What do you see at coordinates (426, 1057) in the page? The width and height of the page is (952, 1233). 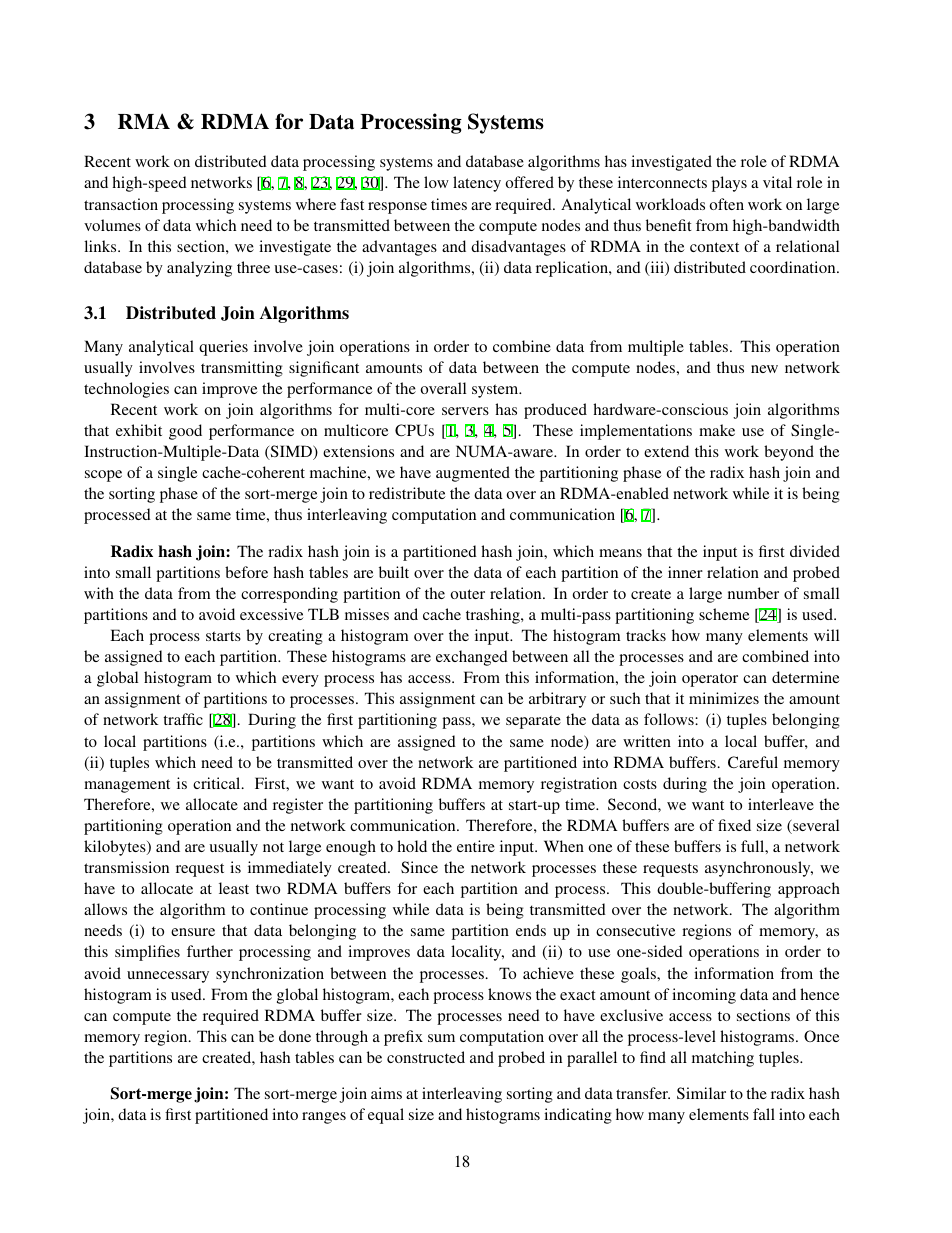 I see `constructed` at bounding box center [426, 1057].
